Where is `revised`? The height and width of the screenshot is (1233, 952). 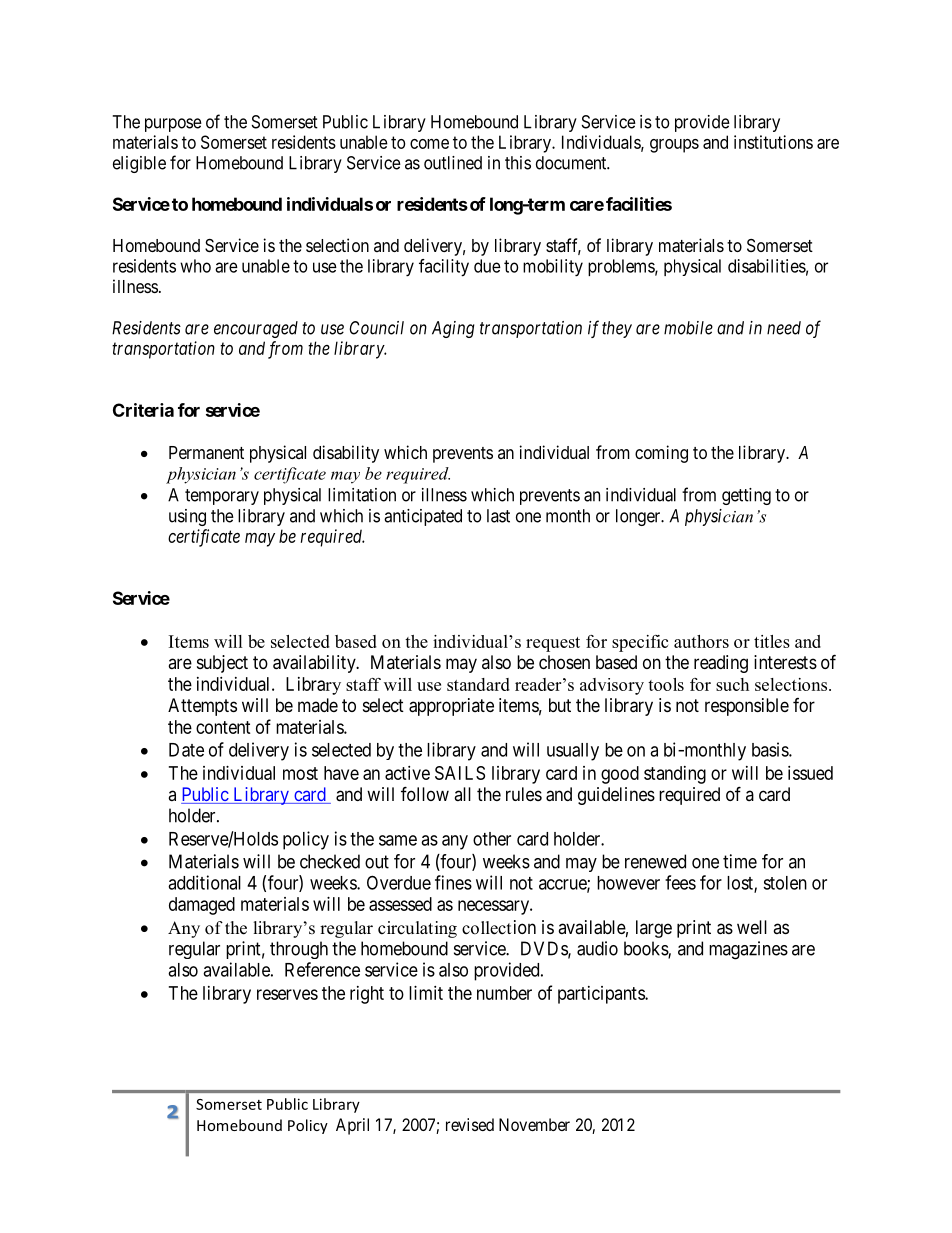
revised is located at coordinates (470, 1124).
